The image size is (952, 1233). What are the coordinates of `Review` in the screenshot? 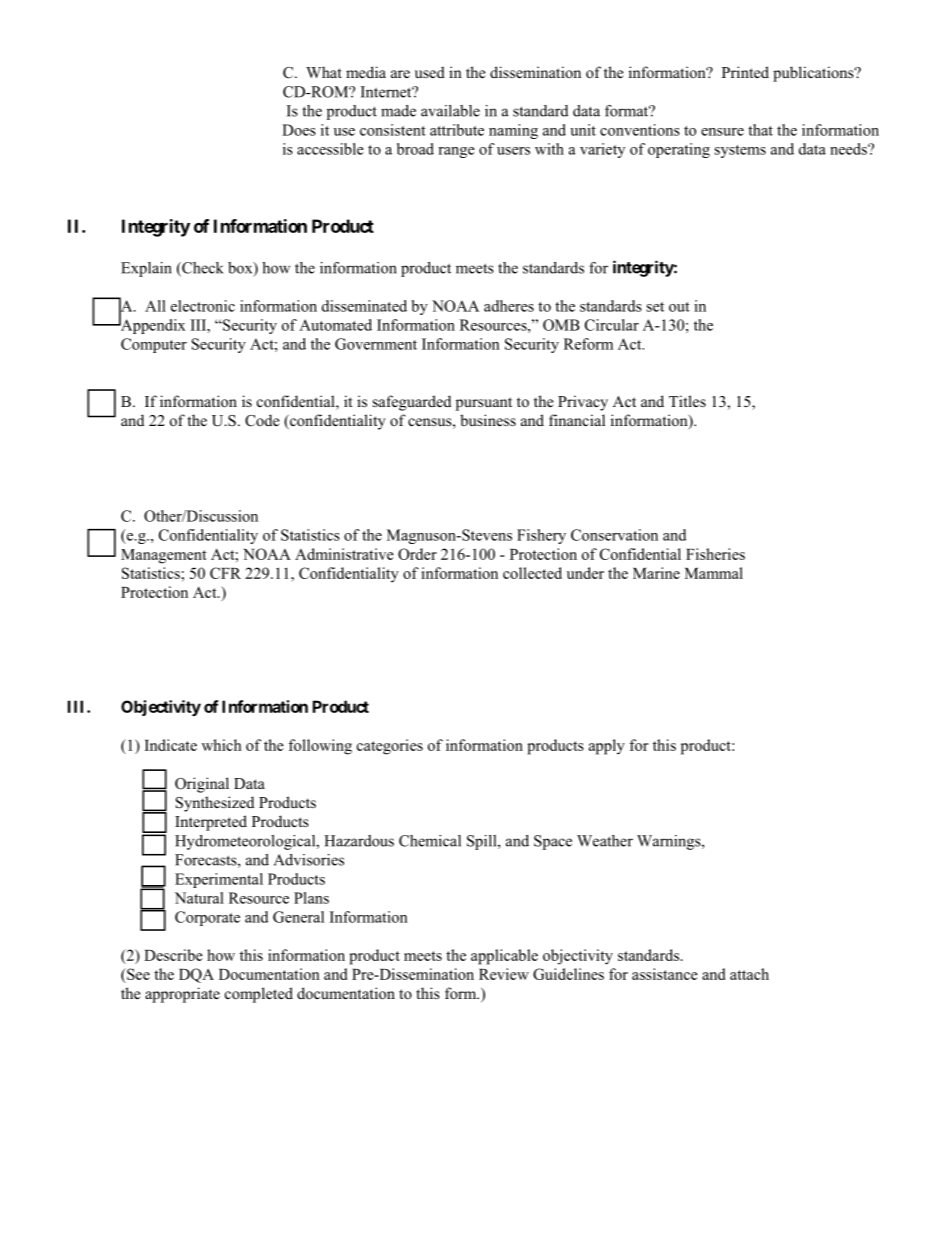 It's located at (504, 974).
